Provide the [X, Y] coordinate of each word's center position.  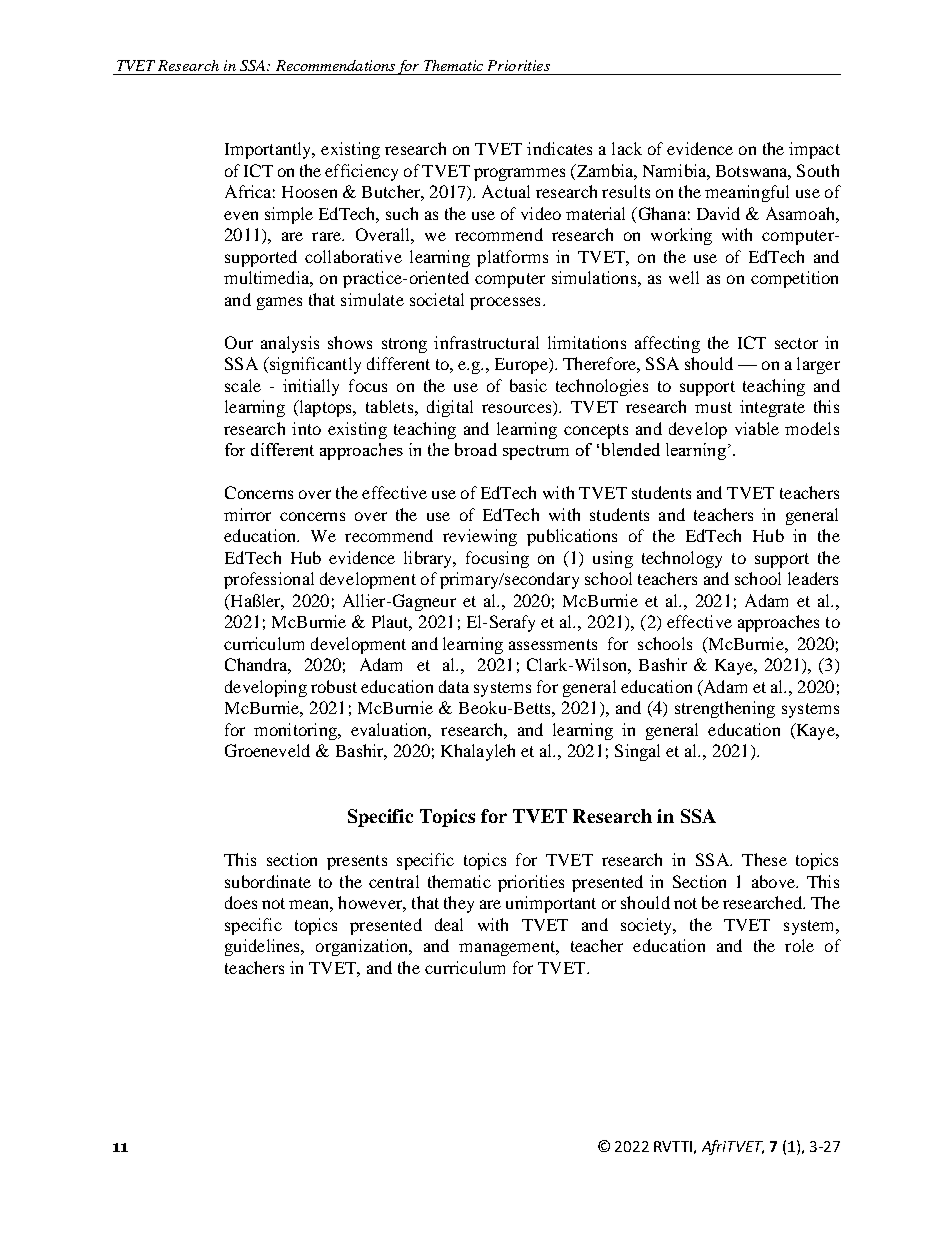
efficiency [361, 172]
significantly [314, 365]
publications [572, 537]
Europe [522, 366]
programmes [519, 174]
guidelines [263, 947]
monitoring [296, 731]
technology [682, 559]
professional [269, 580]
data [454, 686]
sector [796, 343]
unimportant [551, 904]
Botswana [753, 172]
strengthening [725, 709]
